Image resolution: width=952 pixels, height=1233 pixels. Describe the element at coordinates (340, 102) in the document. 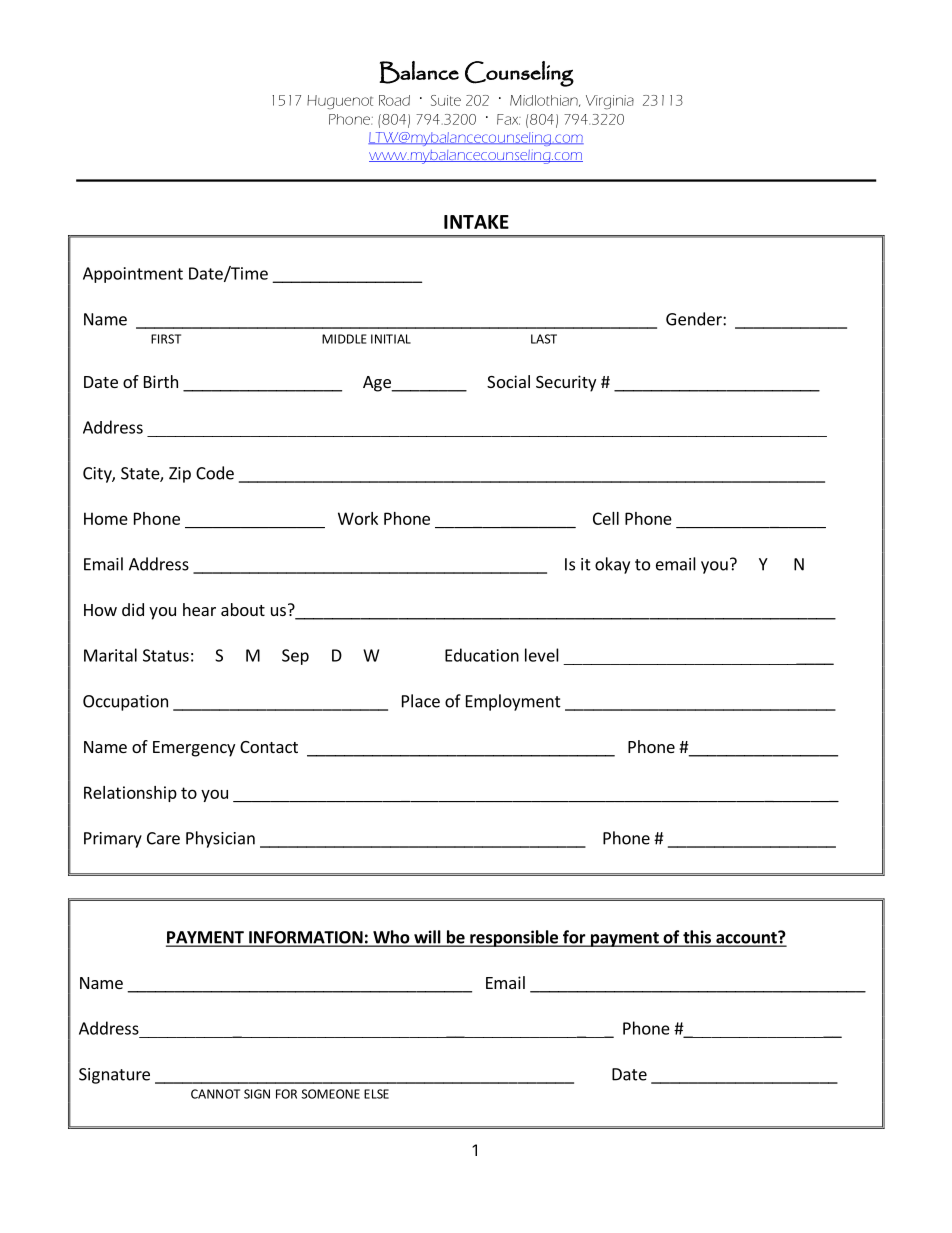

I see `Huguenot` at that location.
